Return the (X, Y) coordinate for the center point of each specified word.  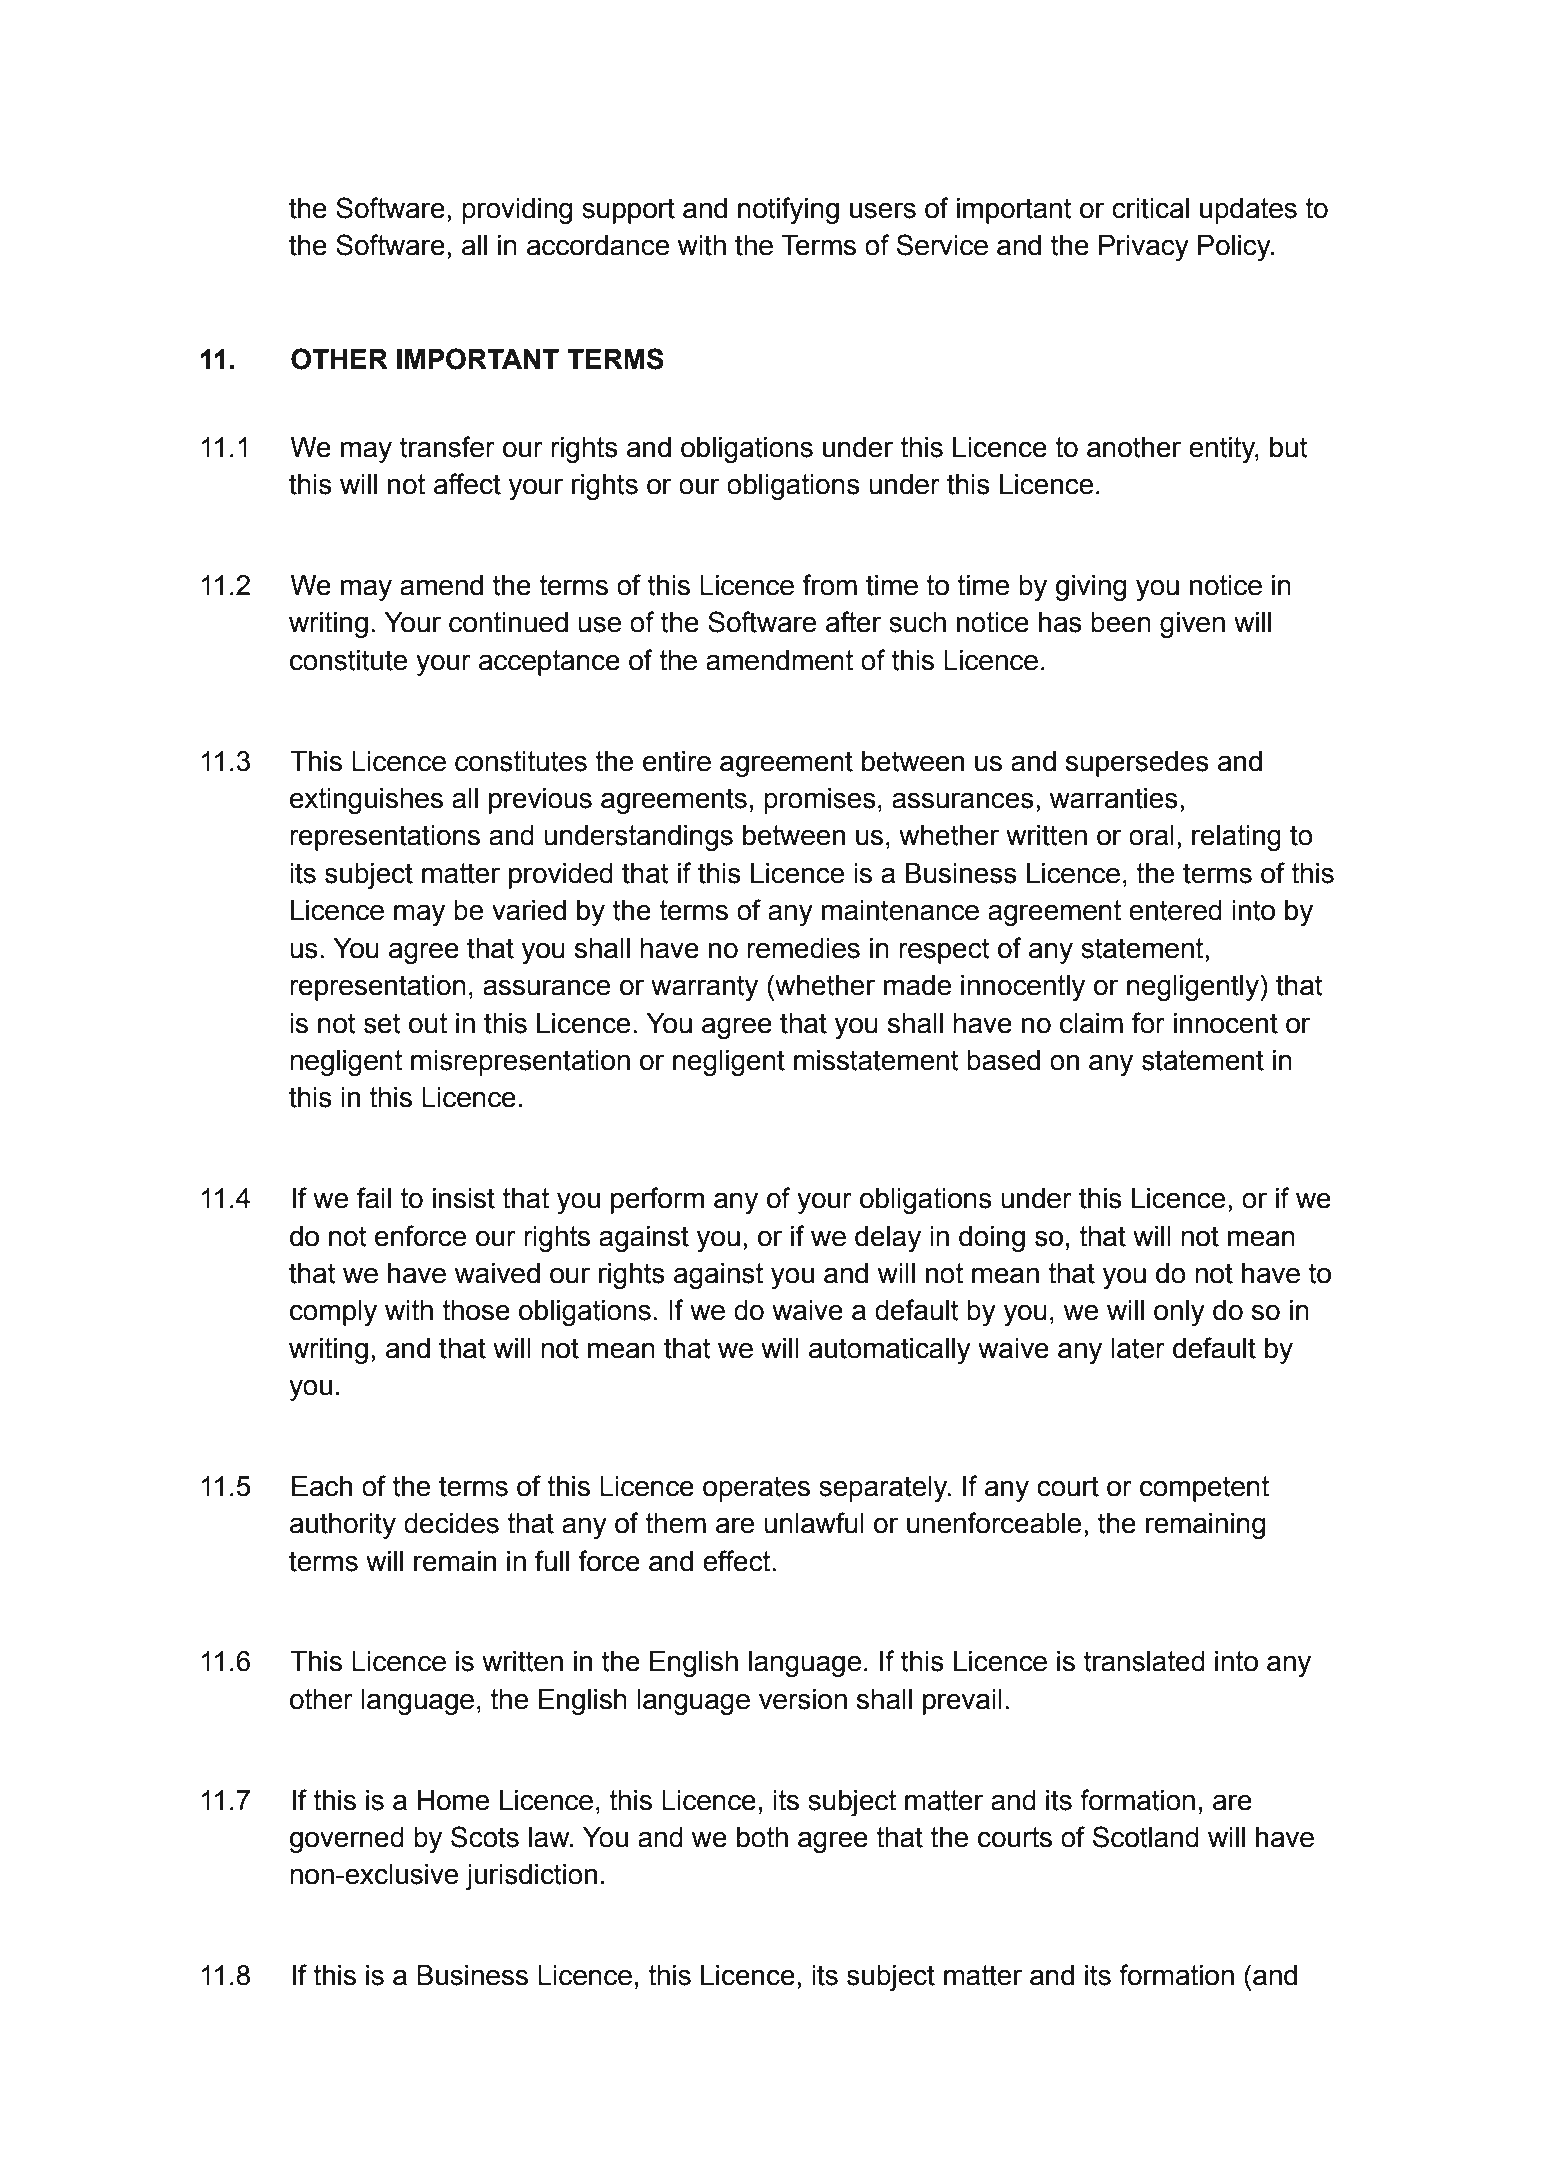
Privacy (1144, 248)
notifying (788, 210)
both (762, 1837)
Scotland (1146, 1837)
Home (453, 1800)
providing (517, 211)
